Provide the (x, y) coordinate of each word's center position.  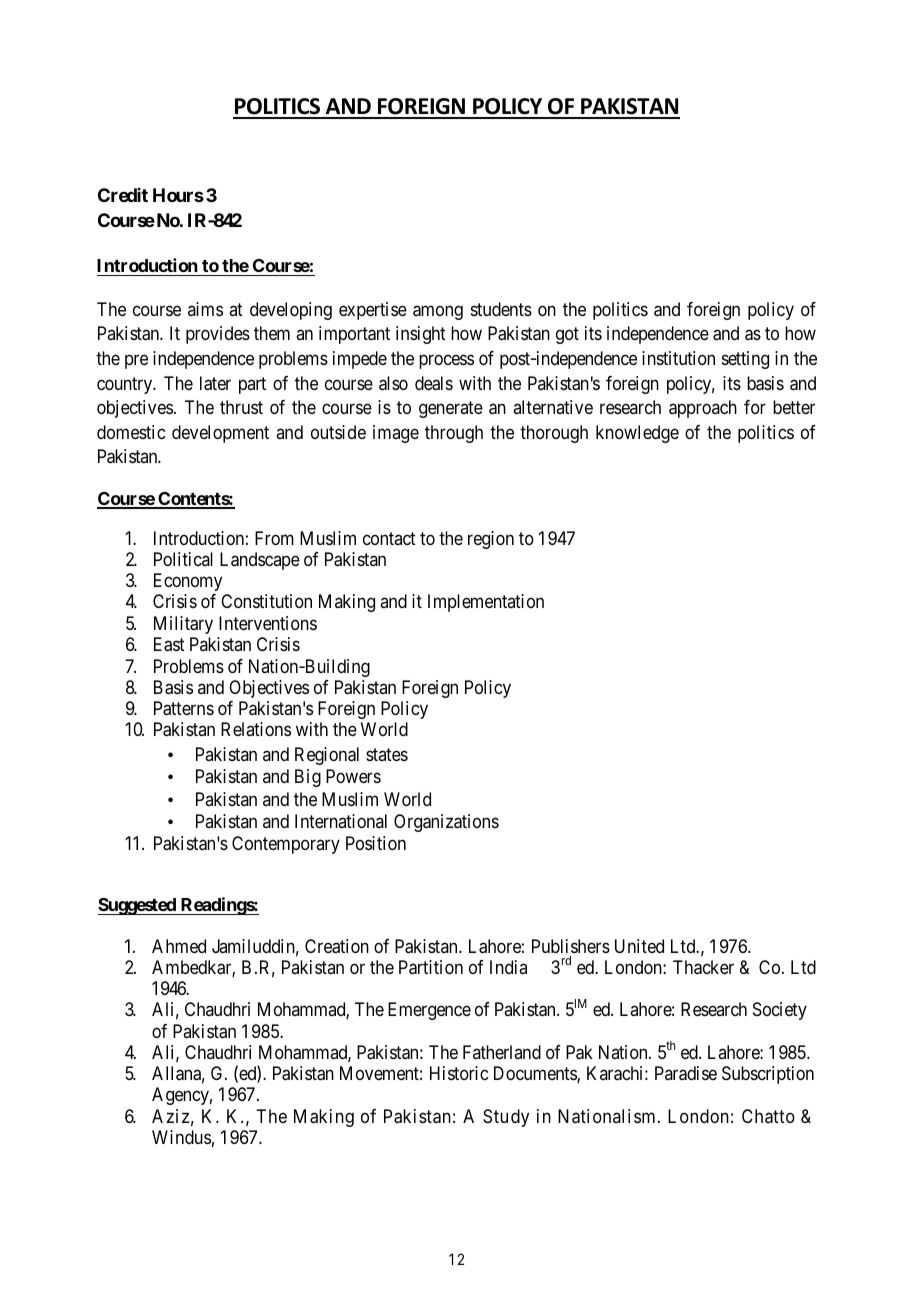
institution (678, 358)
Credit (123, 195)
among (438, 312)
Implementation (486, 603)
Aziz (170, 1116)
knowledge (637, 434)
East (169, 644)
